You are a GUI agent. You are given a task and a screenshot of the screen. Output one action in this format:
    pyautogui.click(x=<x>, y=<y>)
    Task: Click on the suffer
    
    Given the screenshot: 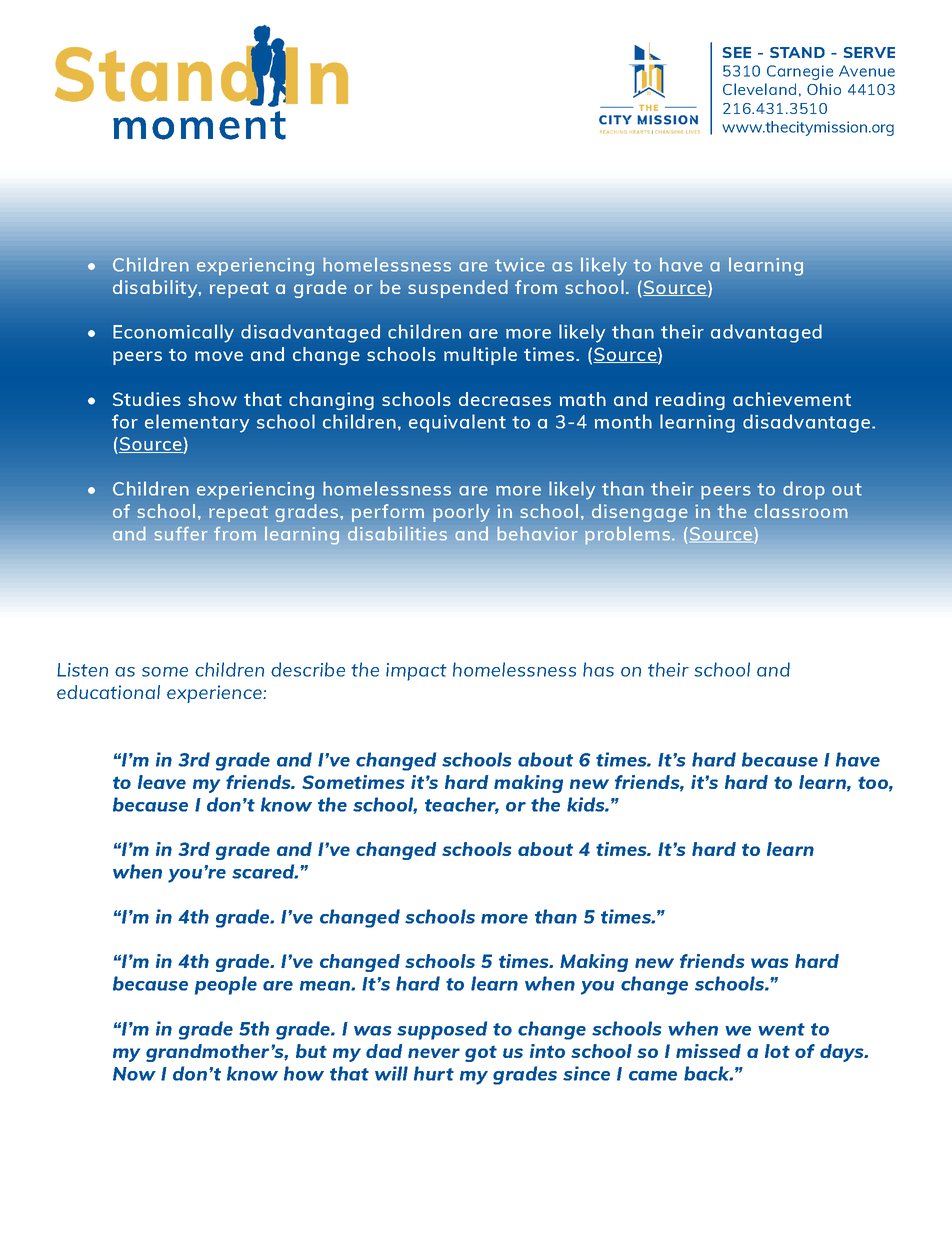 What is the action you would take?
    pyautogui.click(x=180, y=534)
